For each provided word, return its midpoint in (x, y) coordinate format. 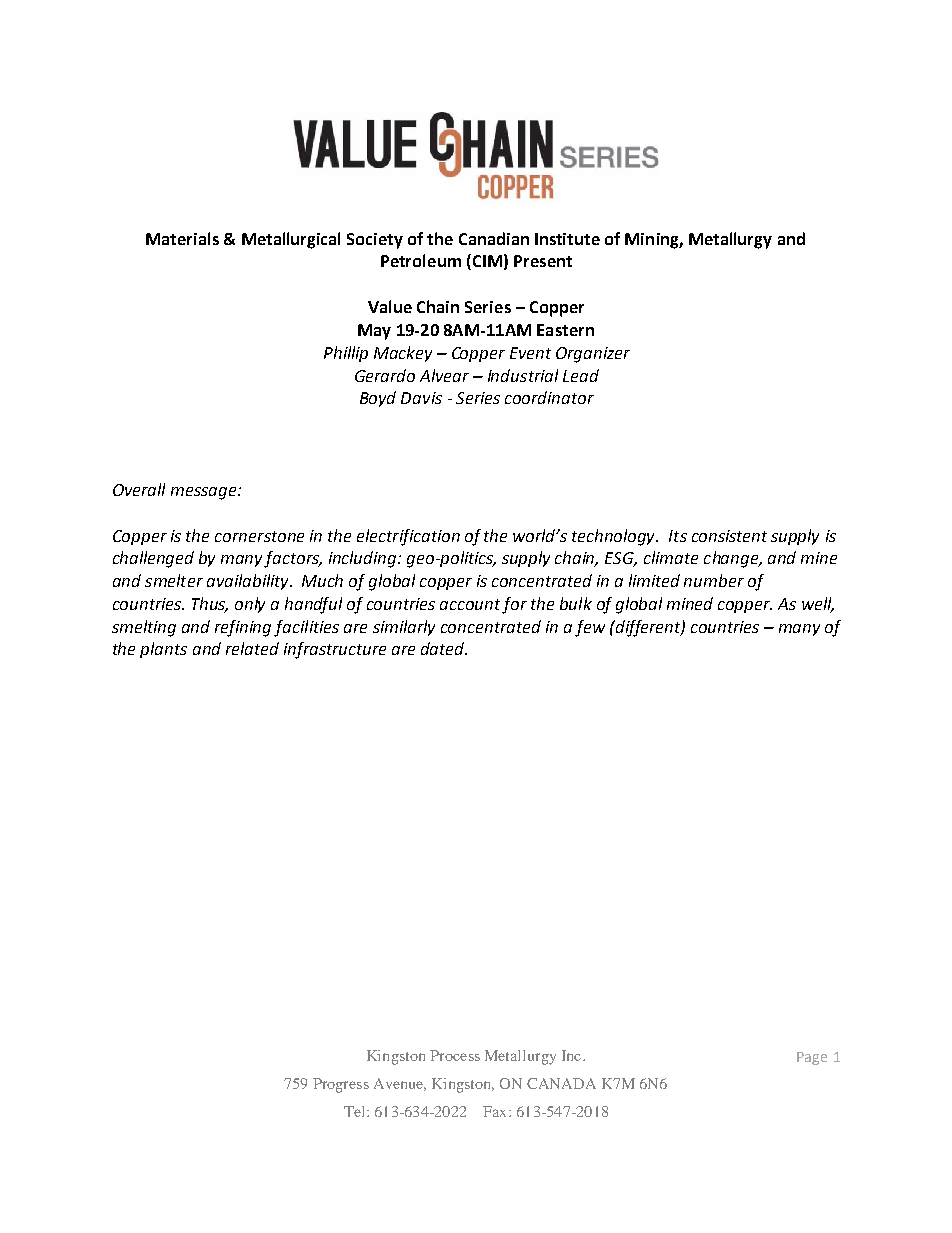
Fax (496, 1111)
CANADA (561, 1083)
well (818, 604)
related (252, 648)
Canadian (494, 238)
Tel (356, 1111)
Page (812, 1058)
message (205, 493)
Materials (182, 238)
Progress (341, 1085)
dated (444, 648)
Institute (567, 239)
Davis (421, 398)
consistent (729, 536)
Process (455, 1055)
